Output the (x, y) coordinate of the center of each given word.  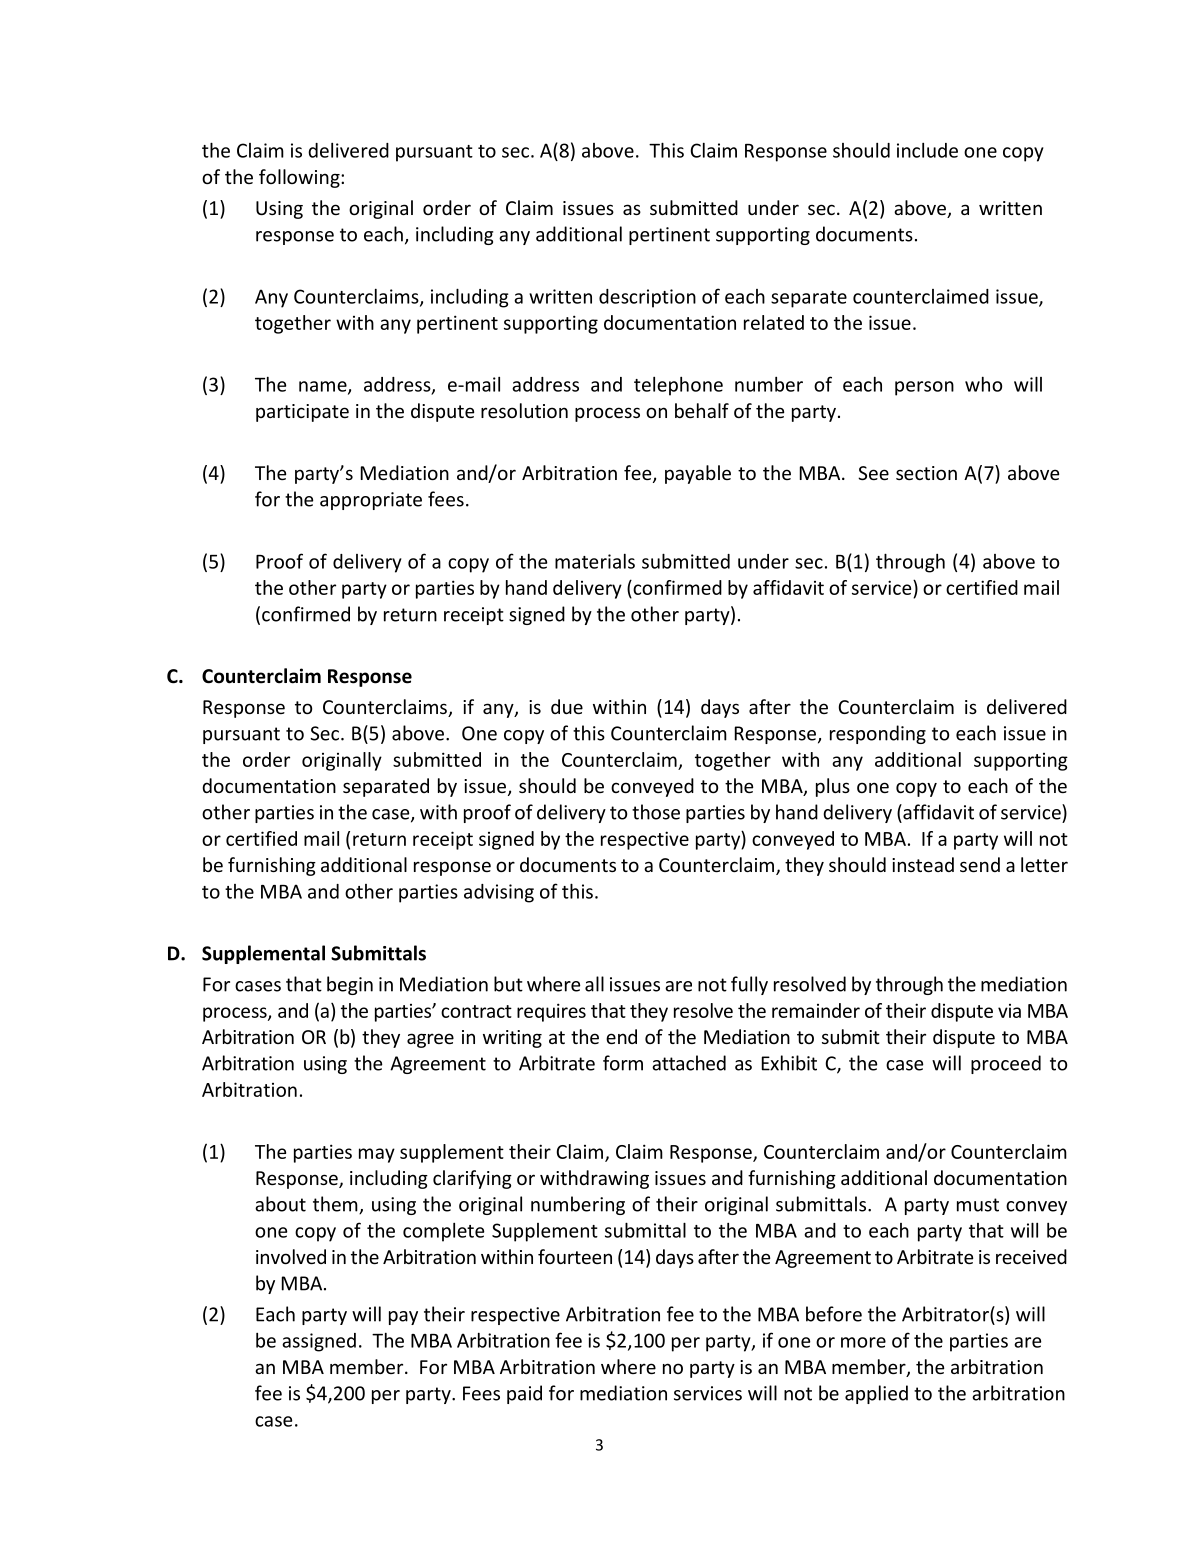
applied (876, 1394)
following (300, 178)
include (927, 150)
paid (524, 1394)
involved (291, 1256)
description (647, 298)
